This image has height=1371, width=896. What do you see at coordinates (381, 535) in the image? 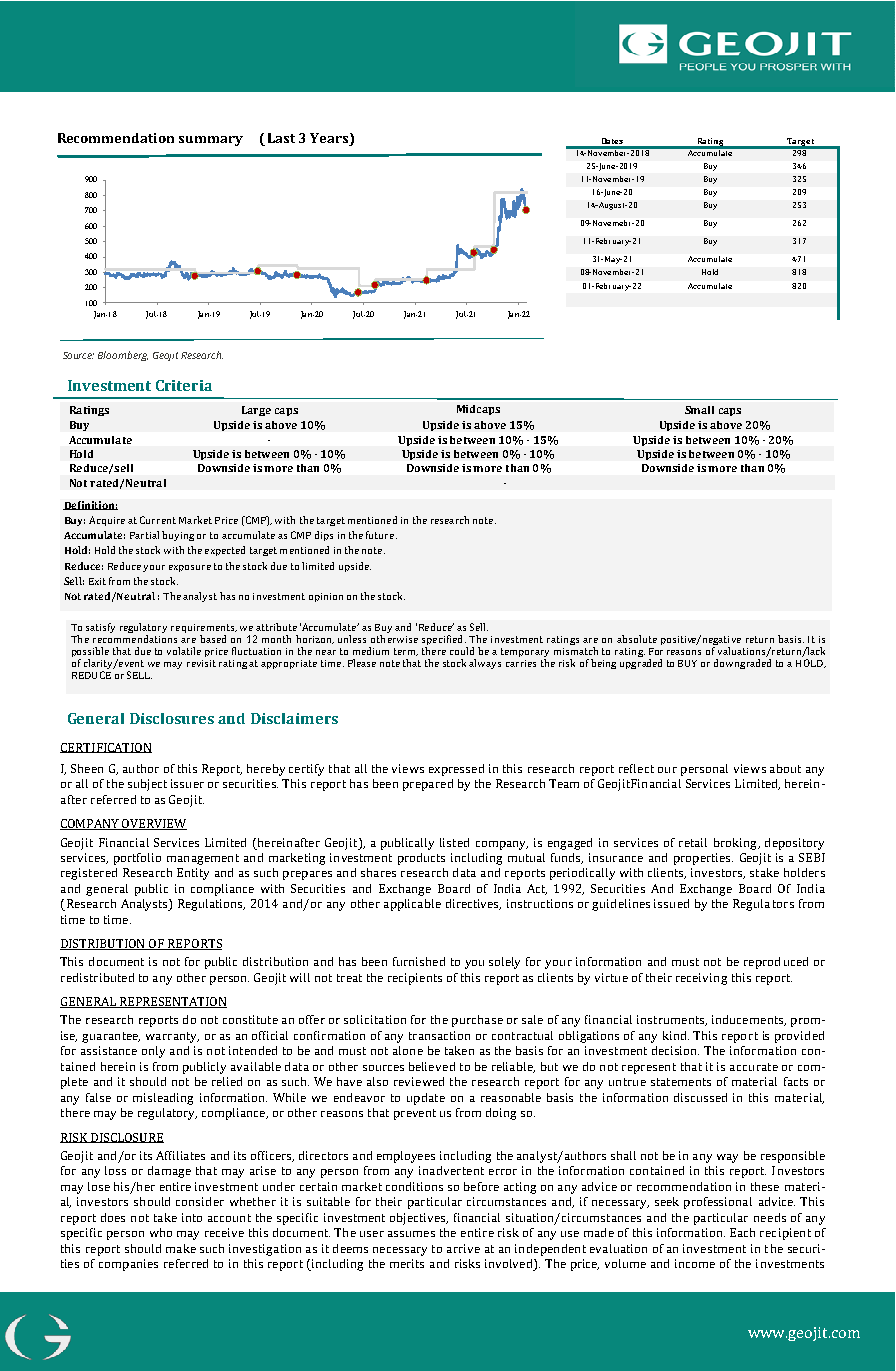
I see `future` at bounding box center [381, 535].
